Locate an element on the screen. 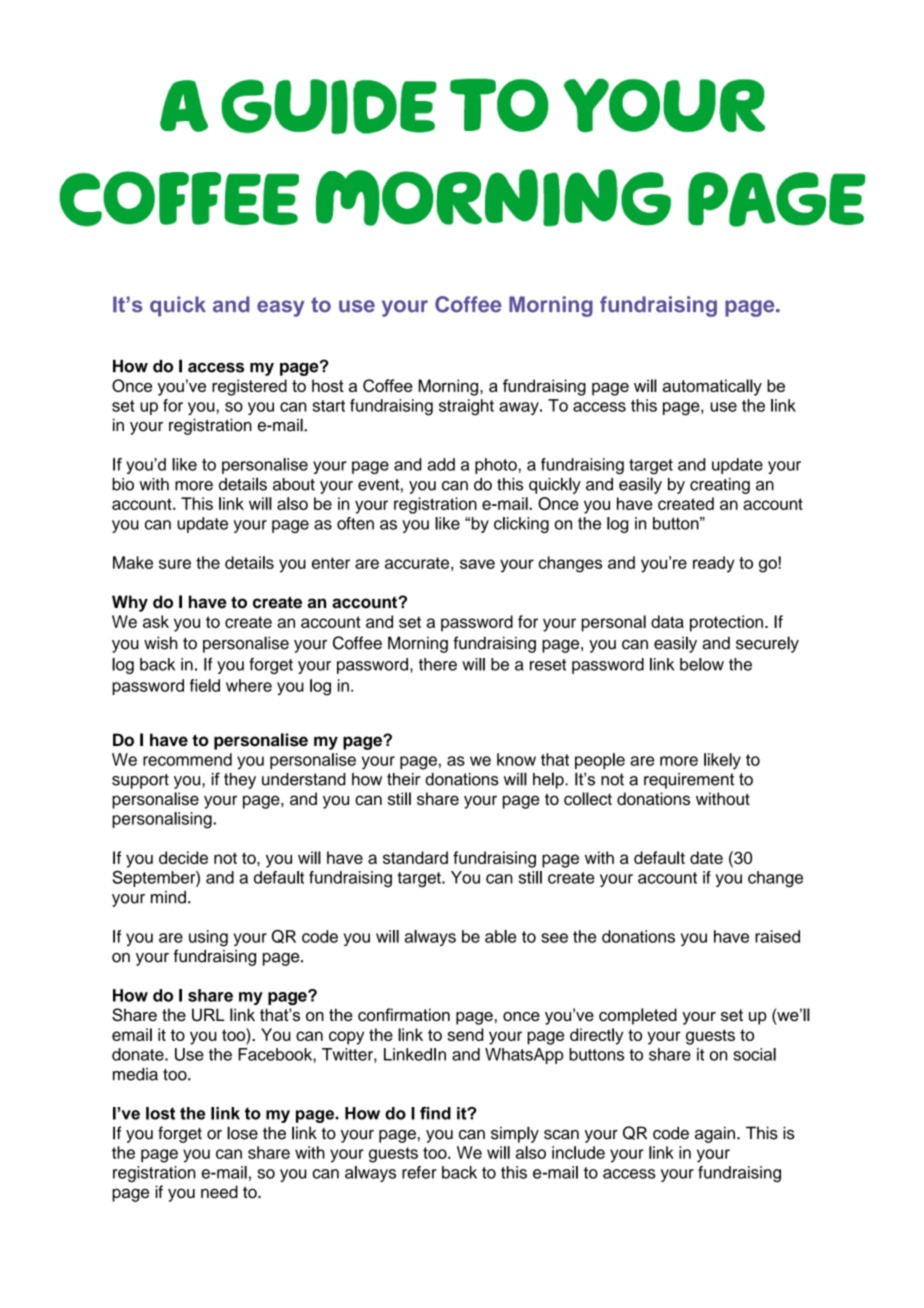  raised is located at coordinates (777, 936).
